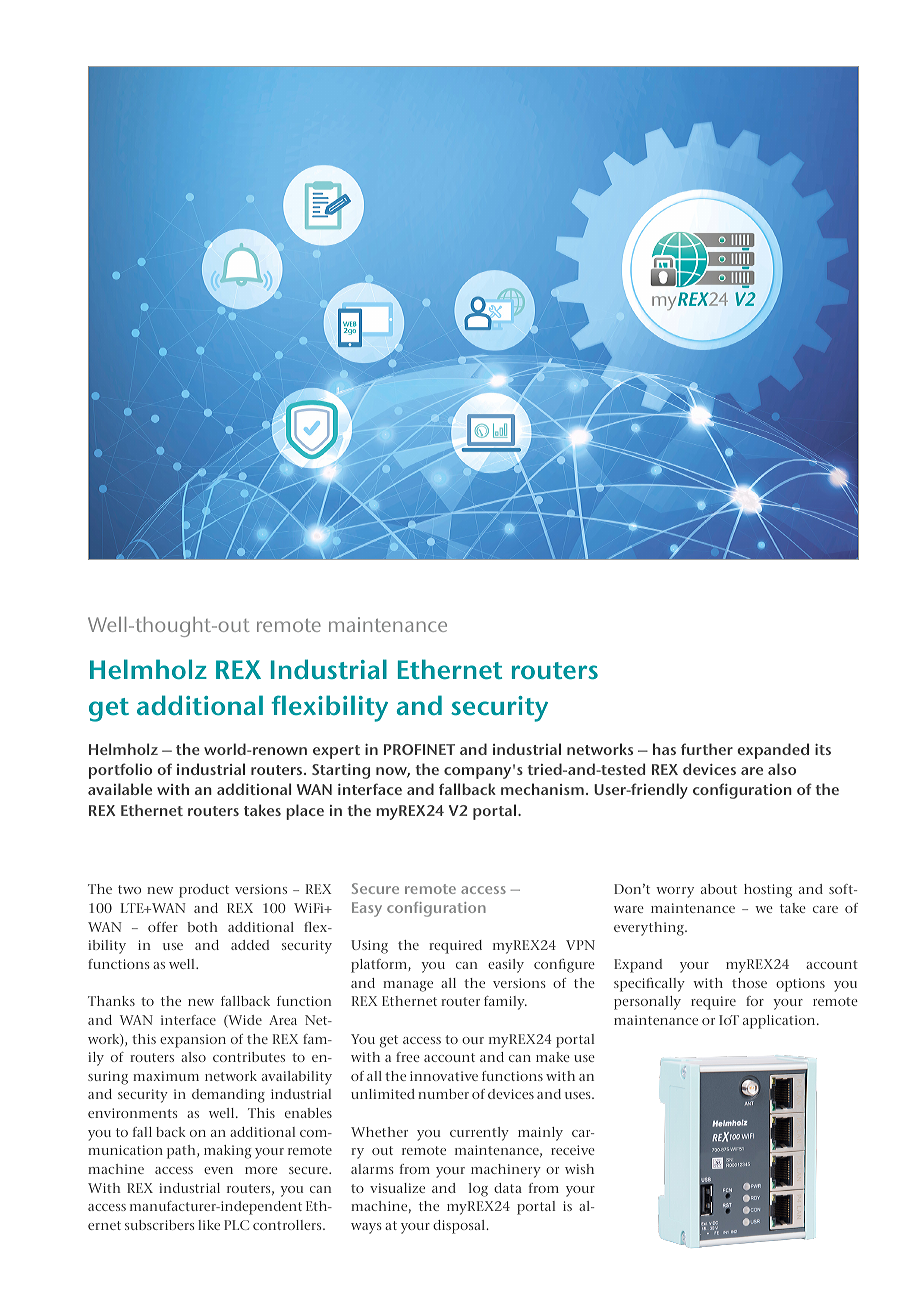  I want to click on those, so click(749, 983).
